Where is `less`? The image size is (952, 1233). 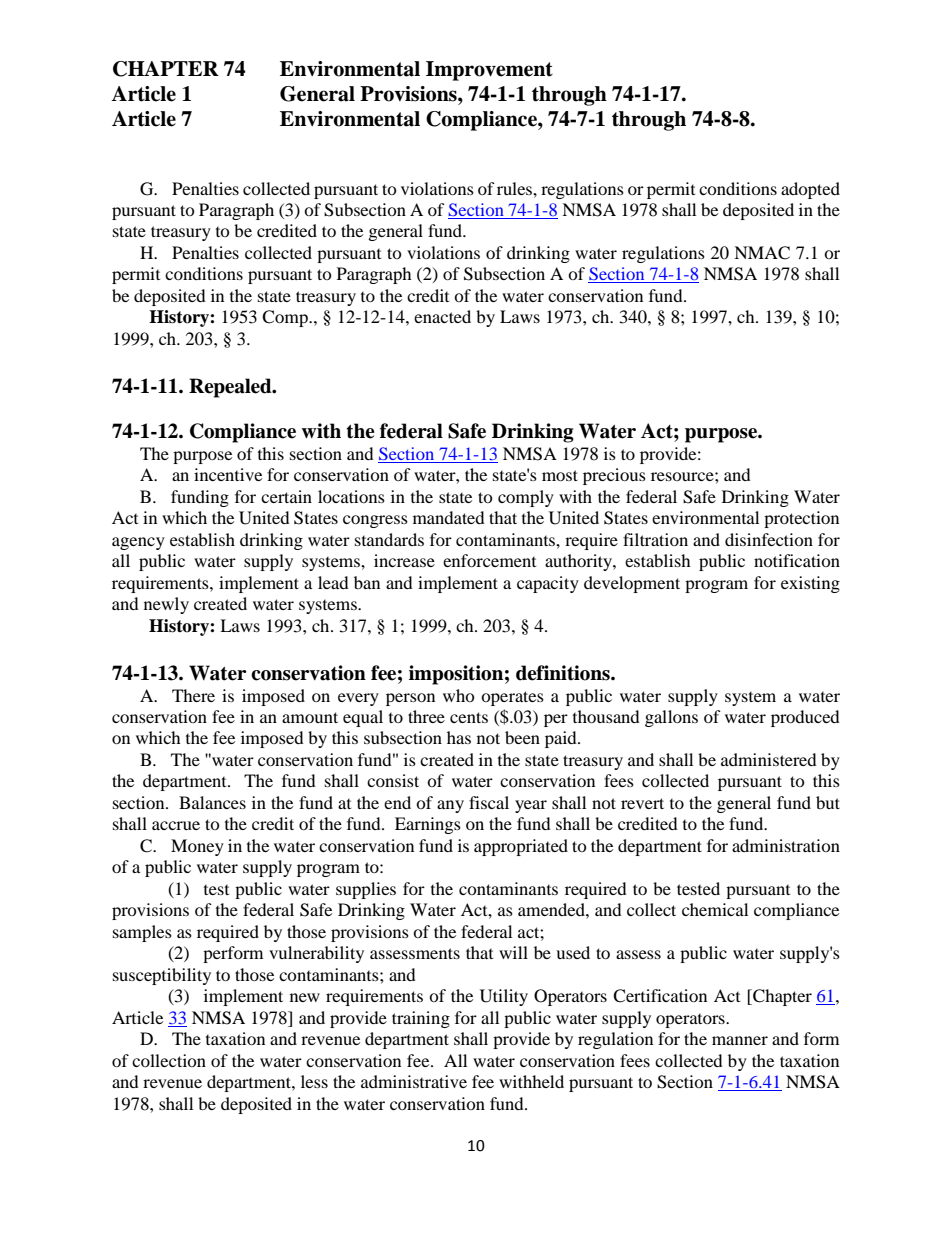
less is located at coordinates (314, 1081).
